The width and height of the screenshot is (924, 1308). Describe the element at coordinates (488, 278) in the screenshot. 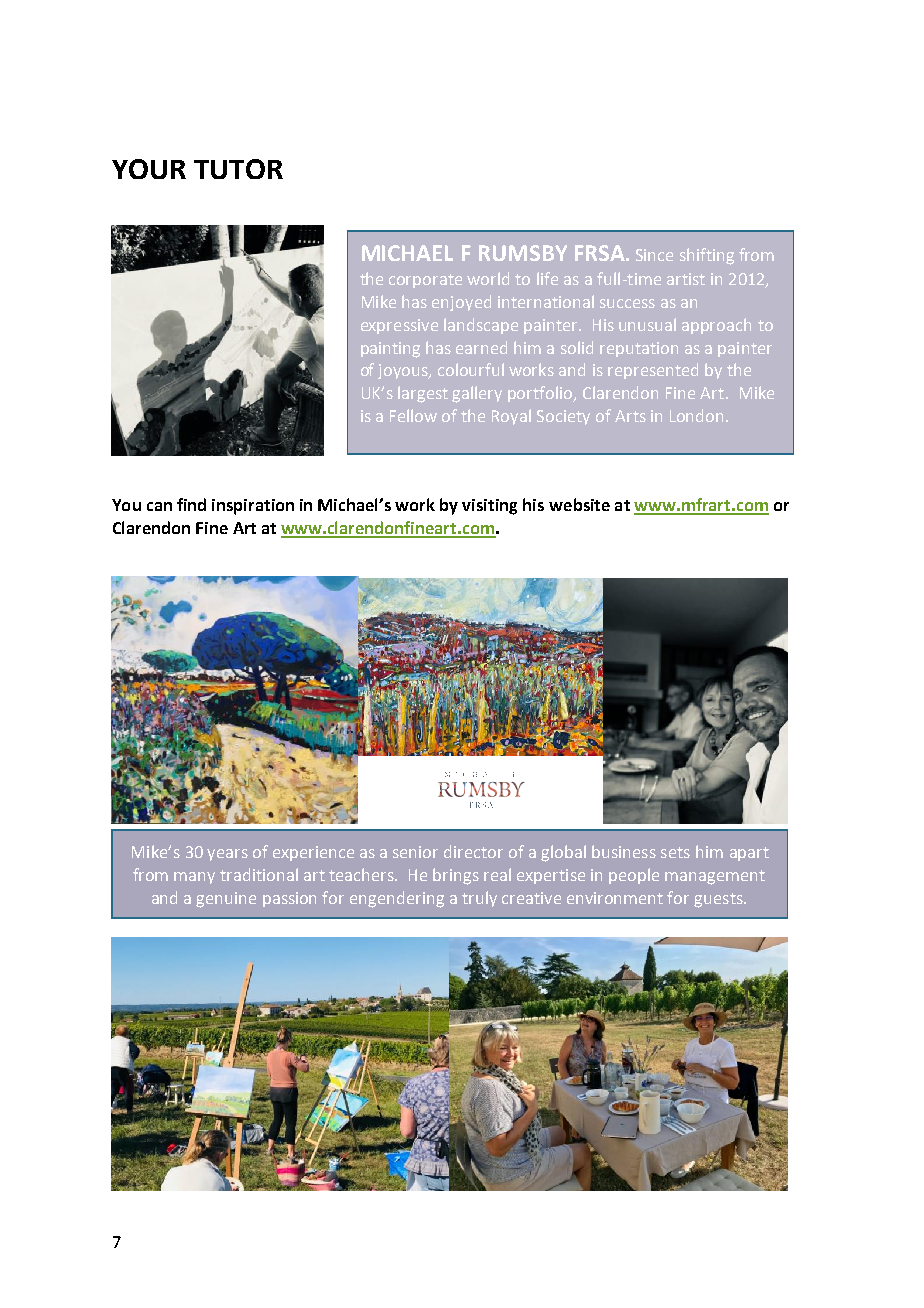

I see `world` at that location.
